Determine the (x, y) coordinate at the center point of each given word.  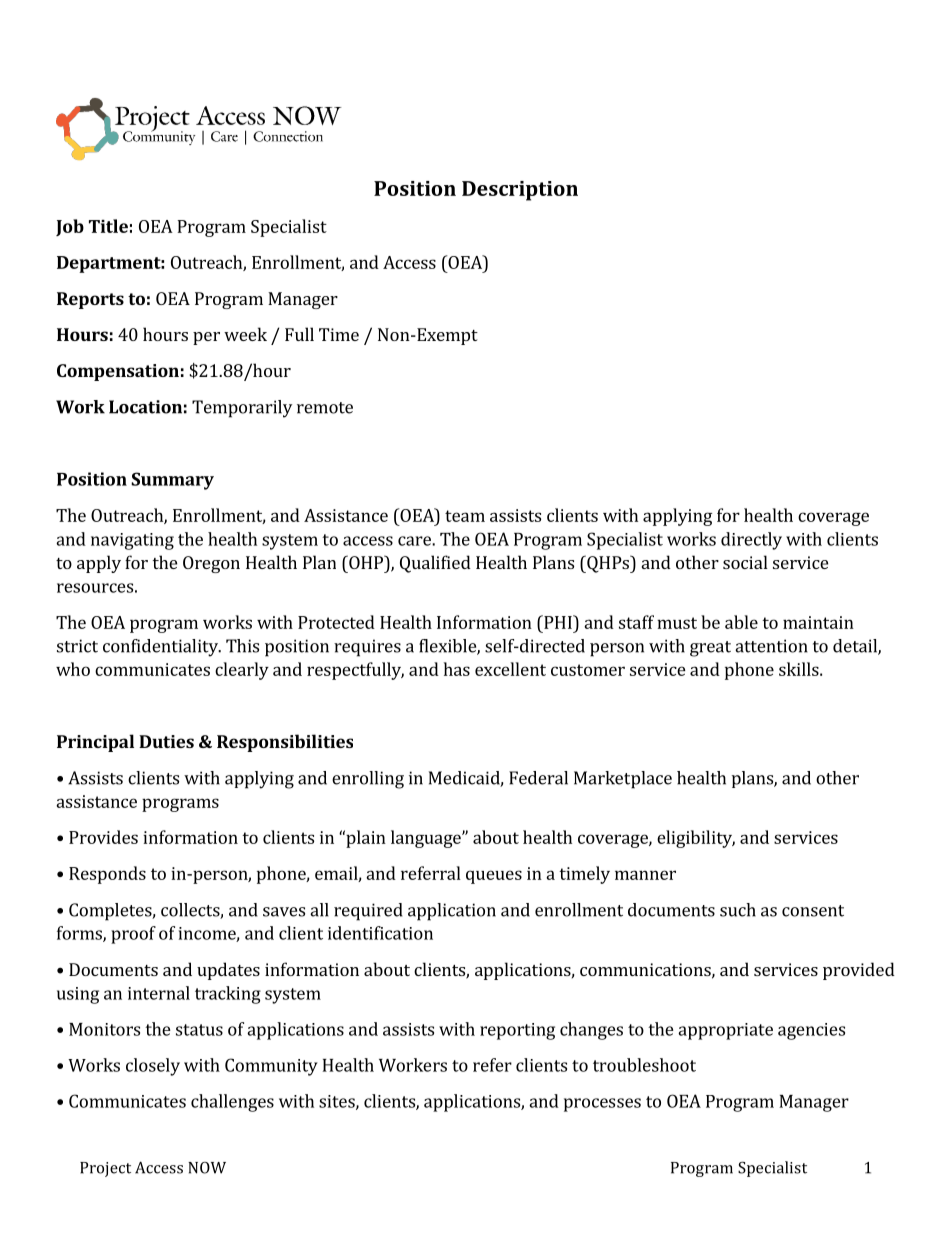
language (427, 839)
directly (751, 541)
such (738, 910)
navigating (132, 541)
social (745, 562)
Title (108, 226)
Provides (103, 837)
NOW (207, 1168)
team (465, 516)
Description (520, 191)
